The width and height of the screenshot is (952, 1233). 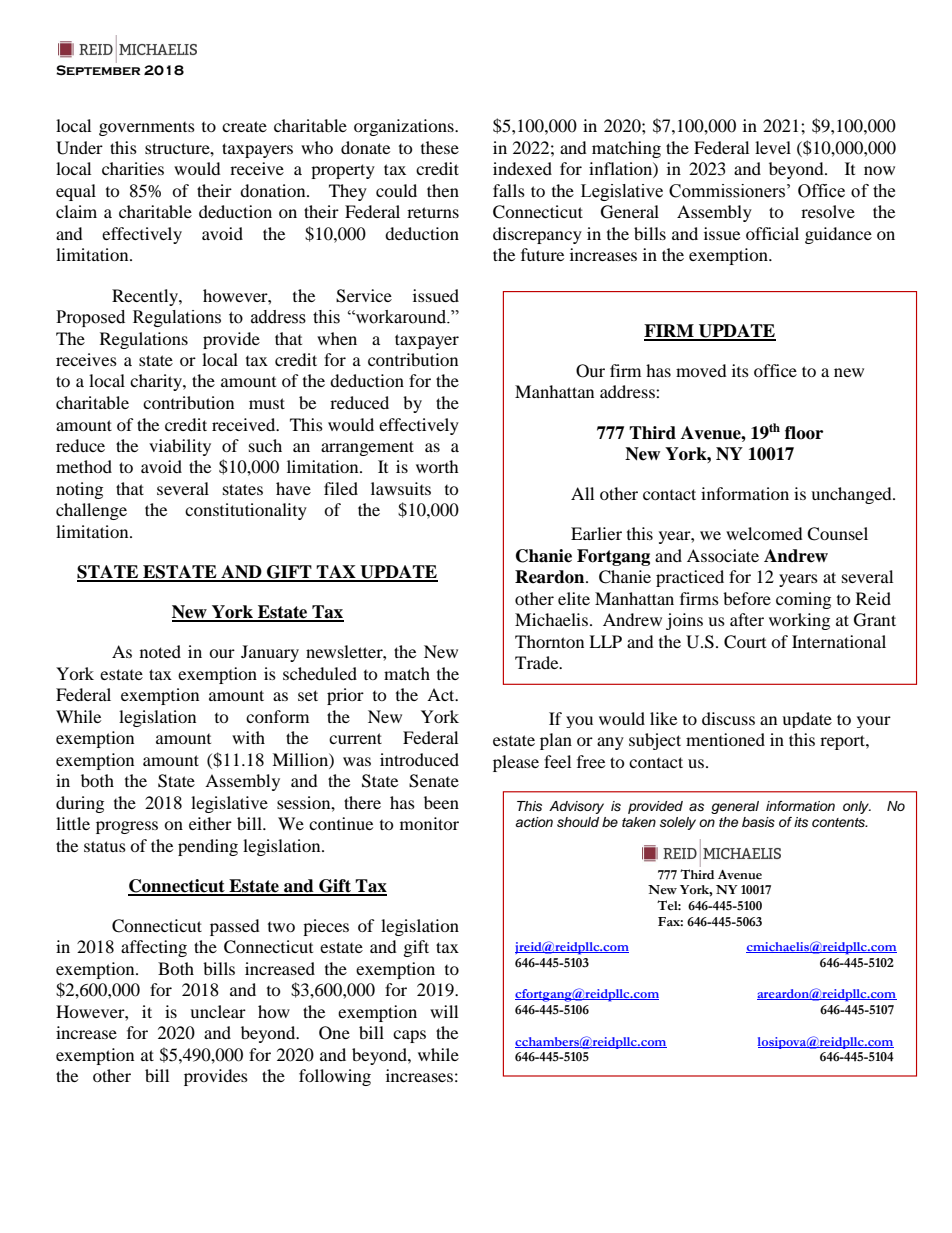 I want to click on will, so click(x=444, y=1011).
